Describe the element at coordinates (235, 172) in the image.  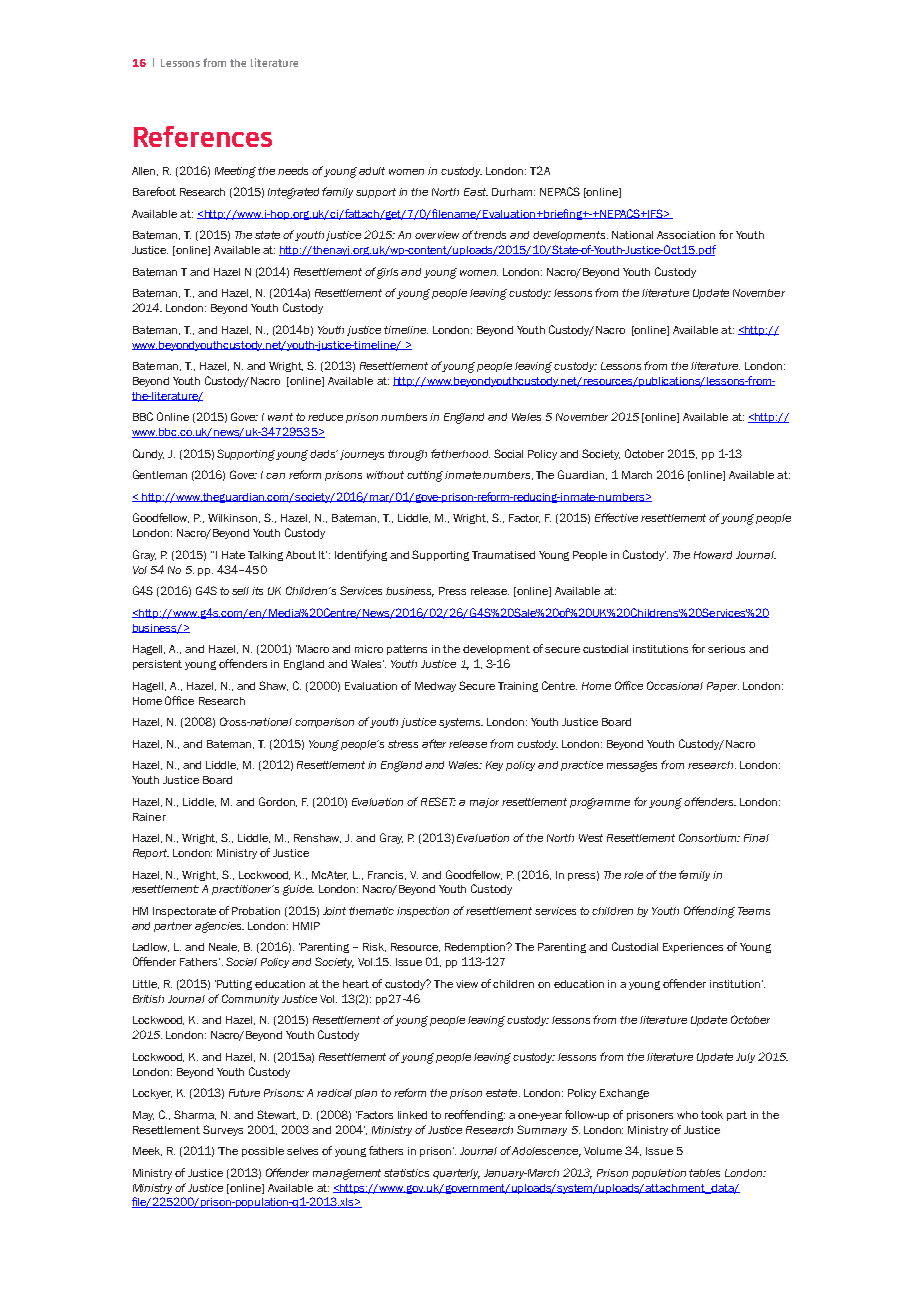
I see `Meeting` at that location.
